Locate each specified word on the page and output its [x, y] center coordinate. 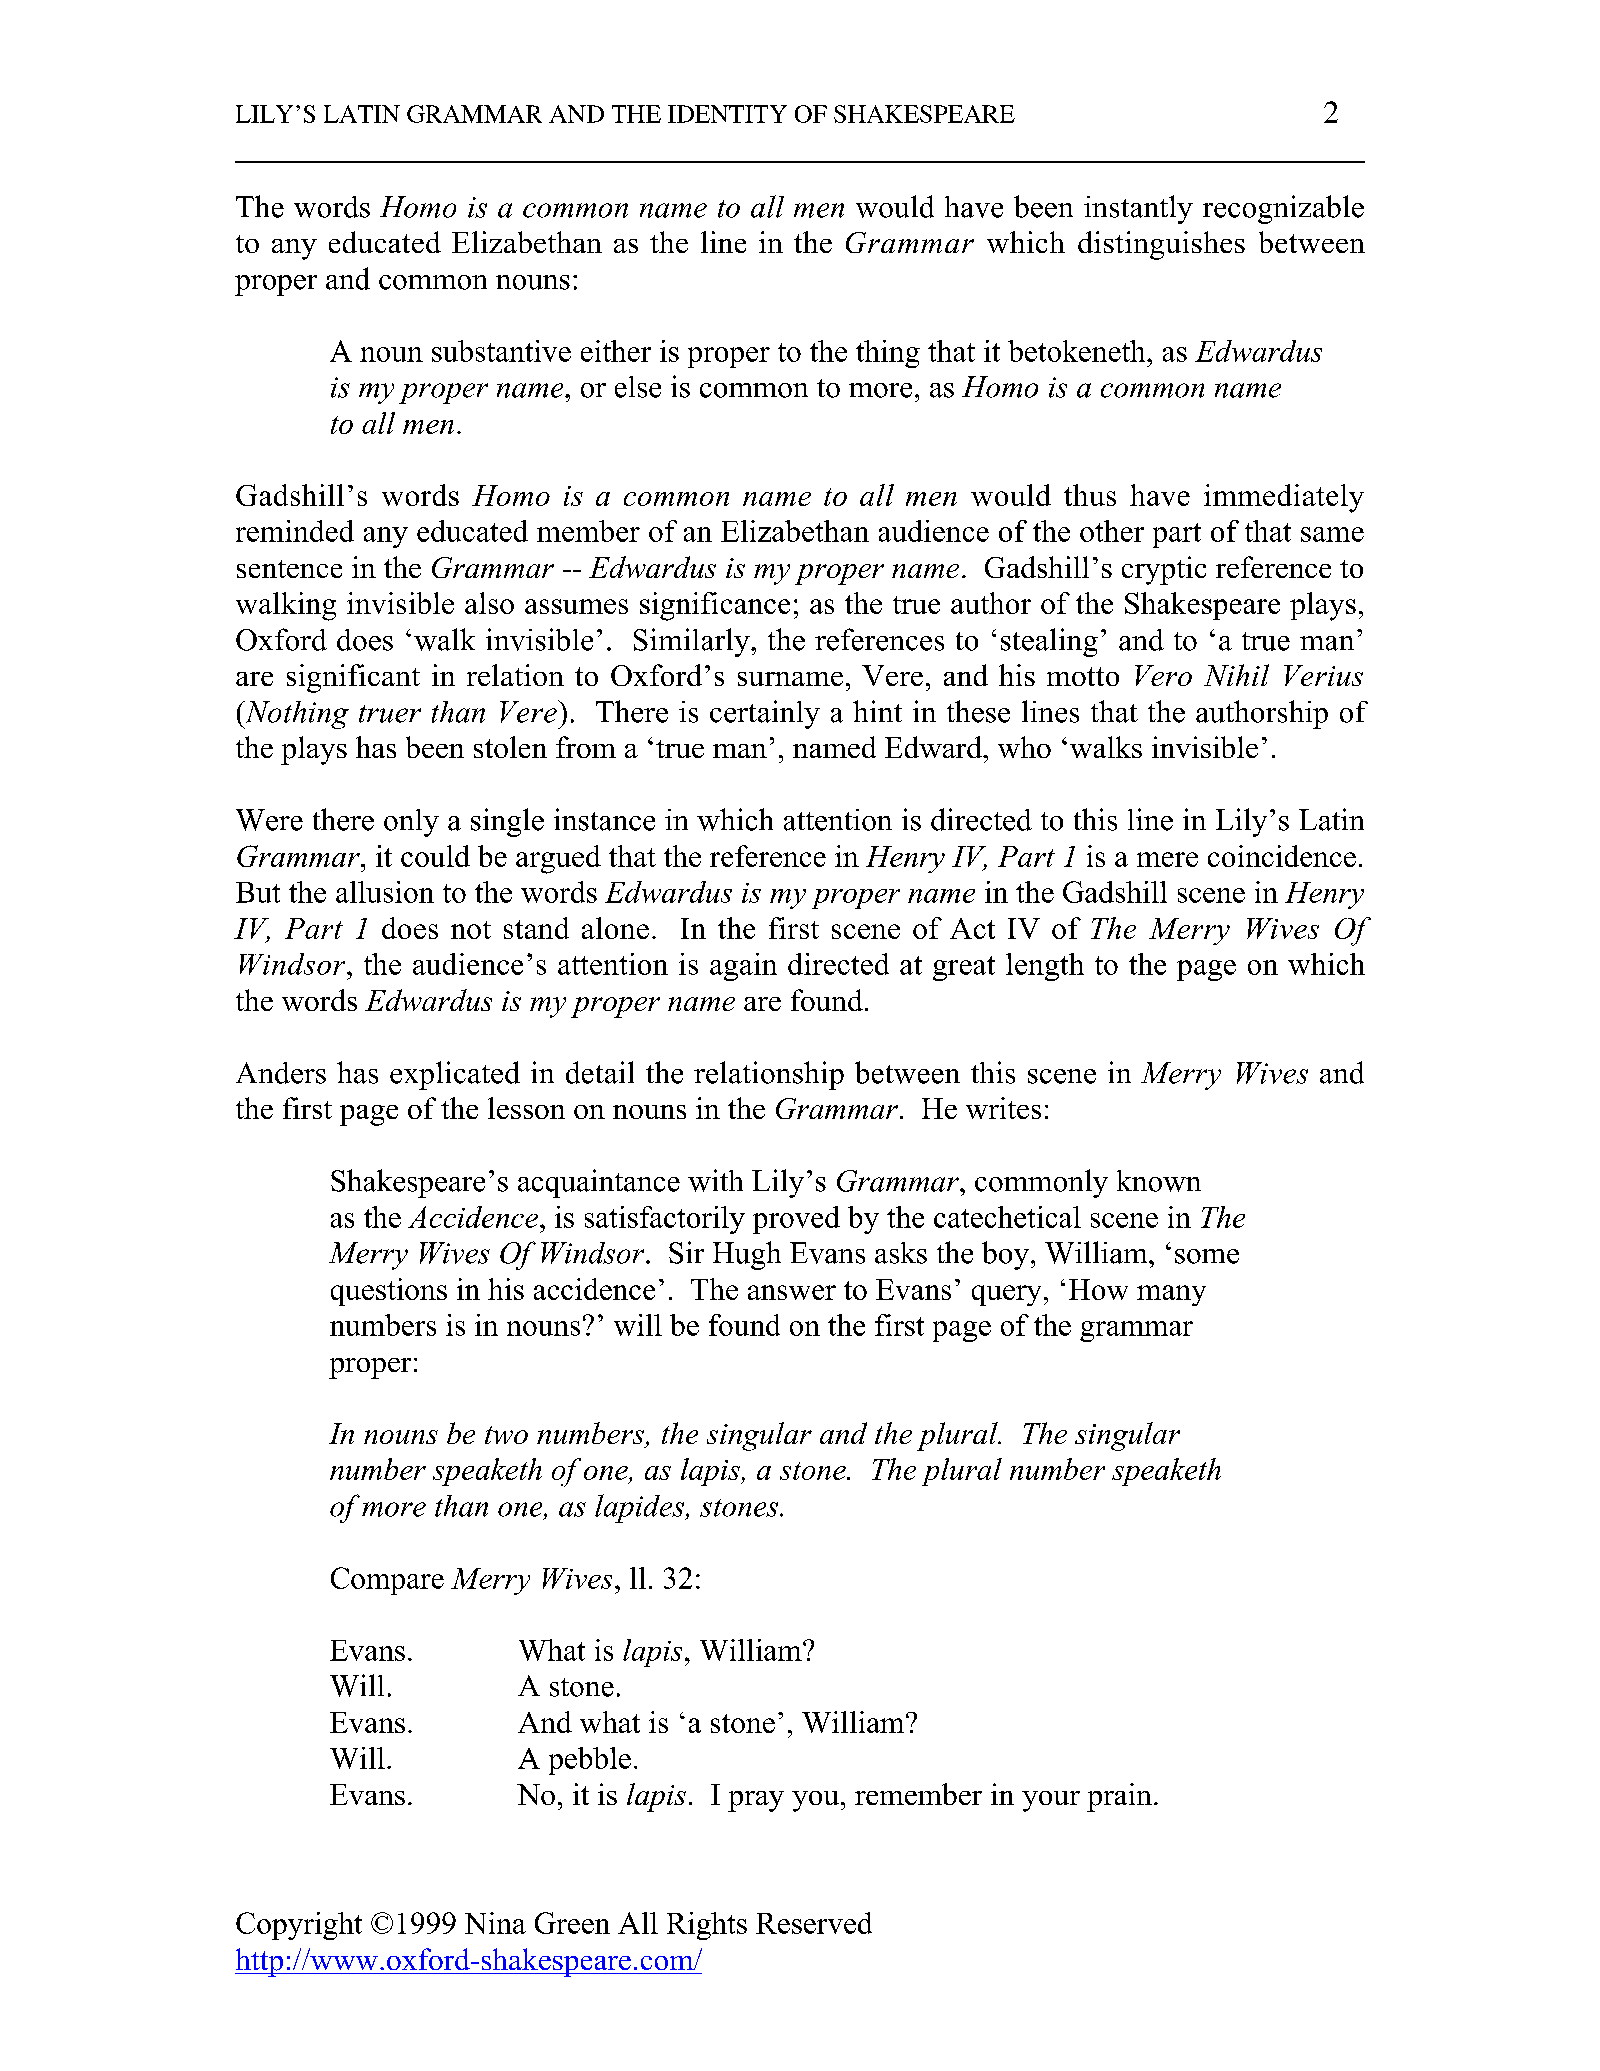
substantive [501, 351]
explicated [455, 1075]
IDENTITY [727, 114]
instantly [1138, 209]
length [1045, 967]
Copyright [299, 1926]
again [743, 967]
